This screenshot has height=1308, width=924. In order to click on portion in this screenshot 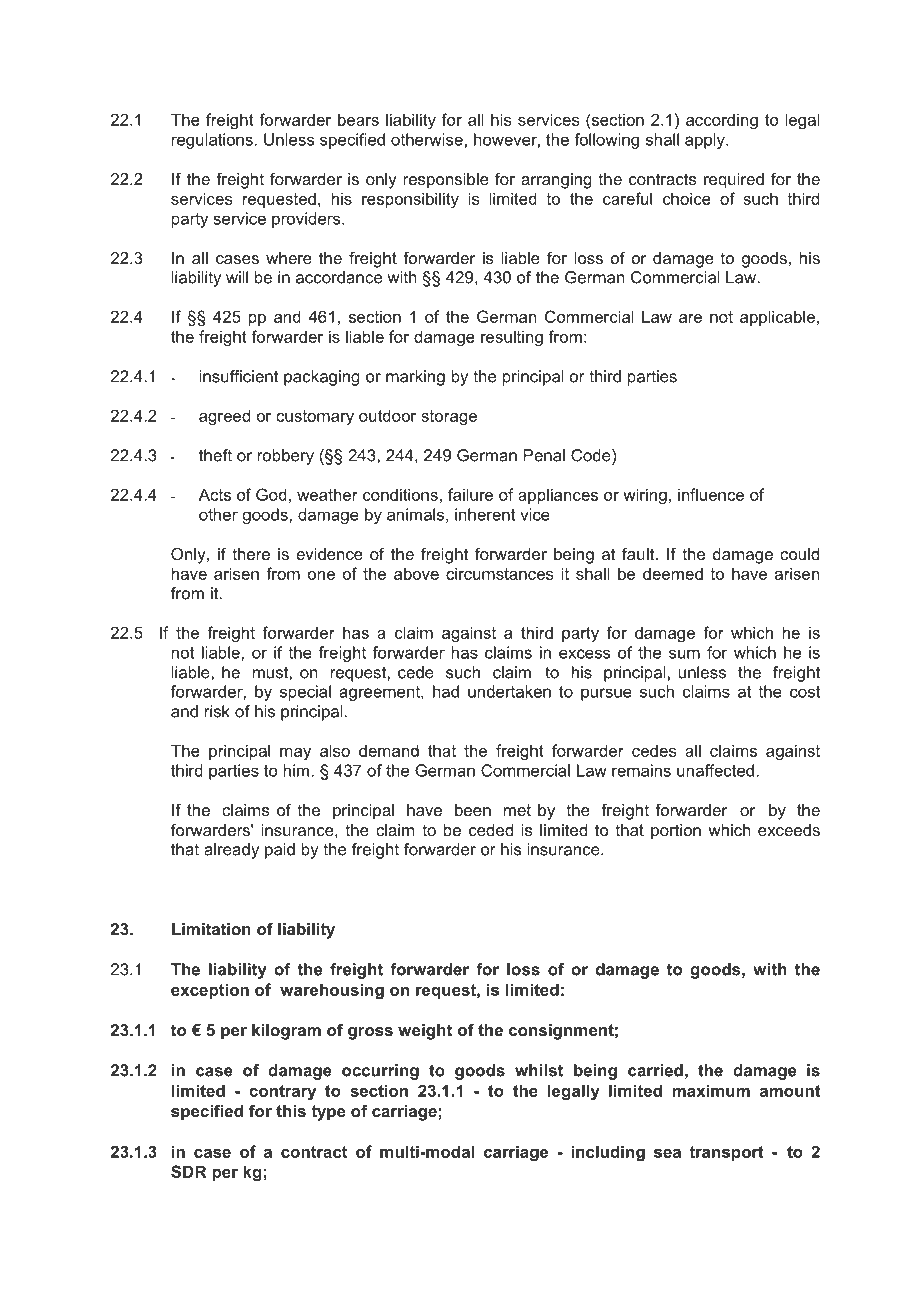, I will do `click(676, 832)`.
